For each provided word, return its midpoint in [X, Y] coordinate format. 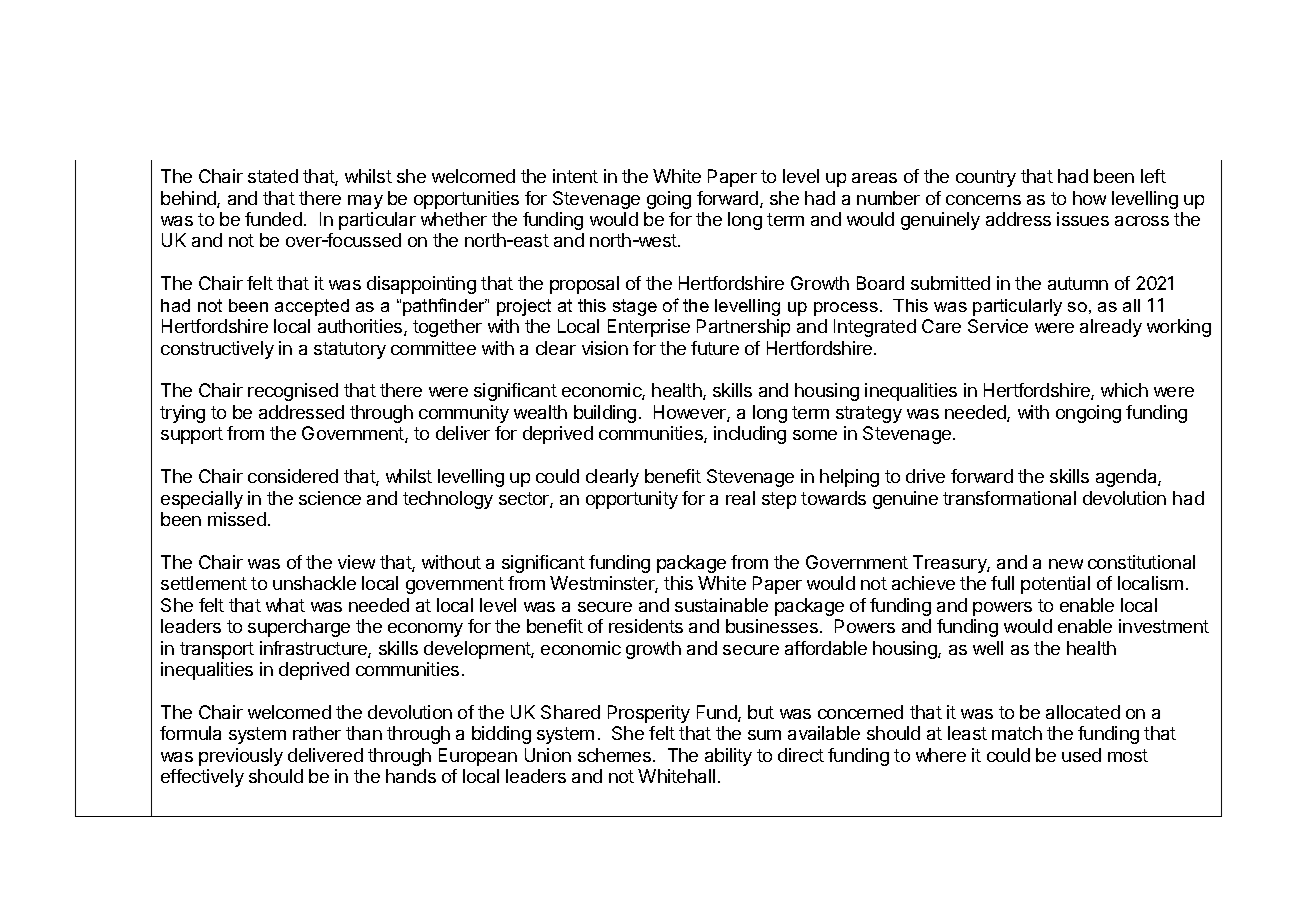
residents [646, 626]
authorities [361, 327]
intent [575, 176]
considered [293, 476]
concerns [983, 200]
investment [1164, 626]
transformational [1009, 498]
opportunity [632, 500]
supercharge [299, 628]
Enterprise [649, 328]
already [1111, 328]
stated [273, 176]
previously [241, 757]
